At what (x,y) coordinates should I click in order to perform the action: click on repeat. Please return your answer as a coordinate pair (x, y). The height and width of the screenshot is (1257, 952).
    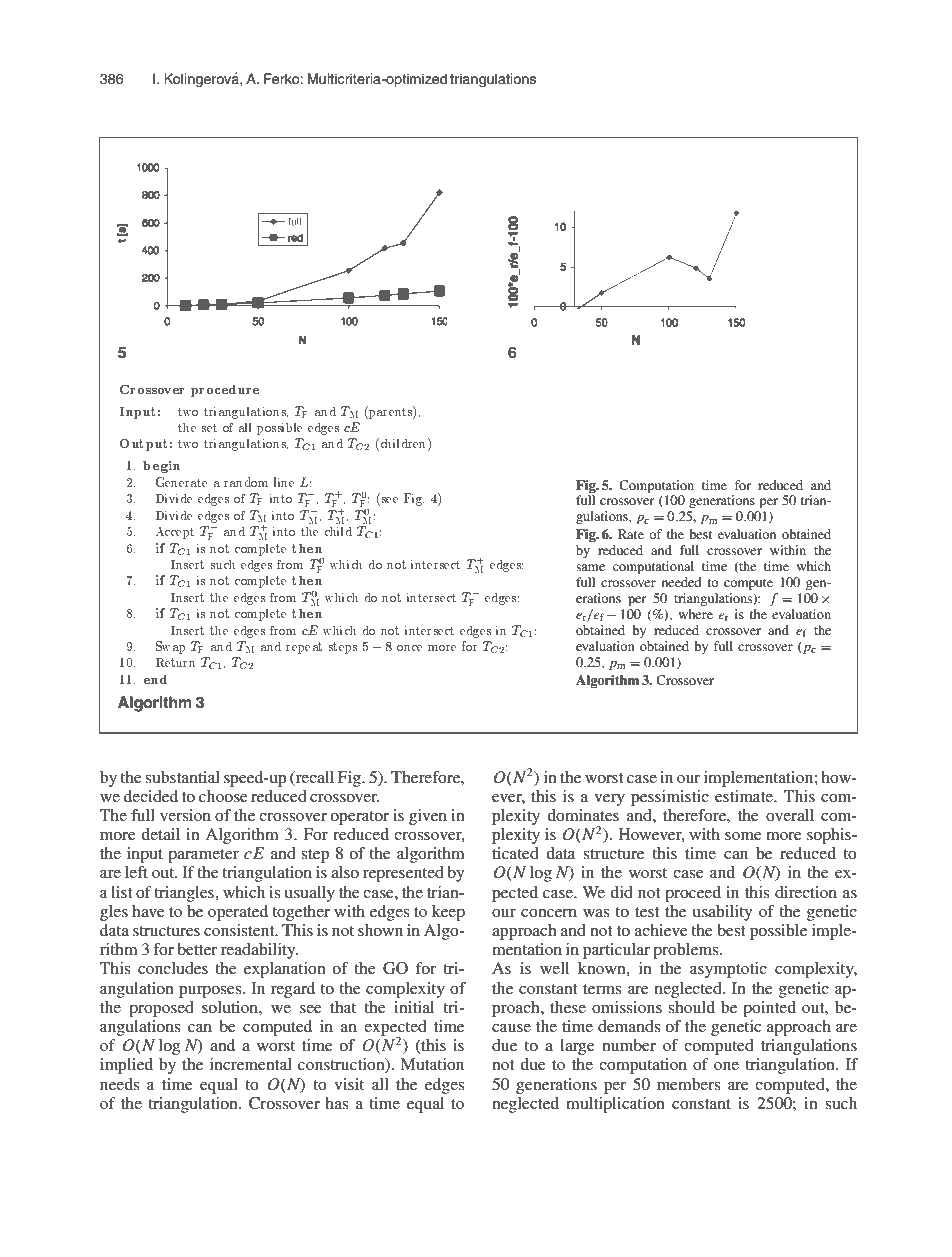
    Looking at the image, I should click on (304, 648).
